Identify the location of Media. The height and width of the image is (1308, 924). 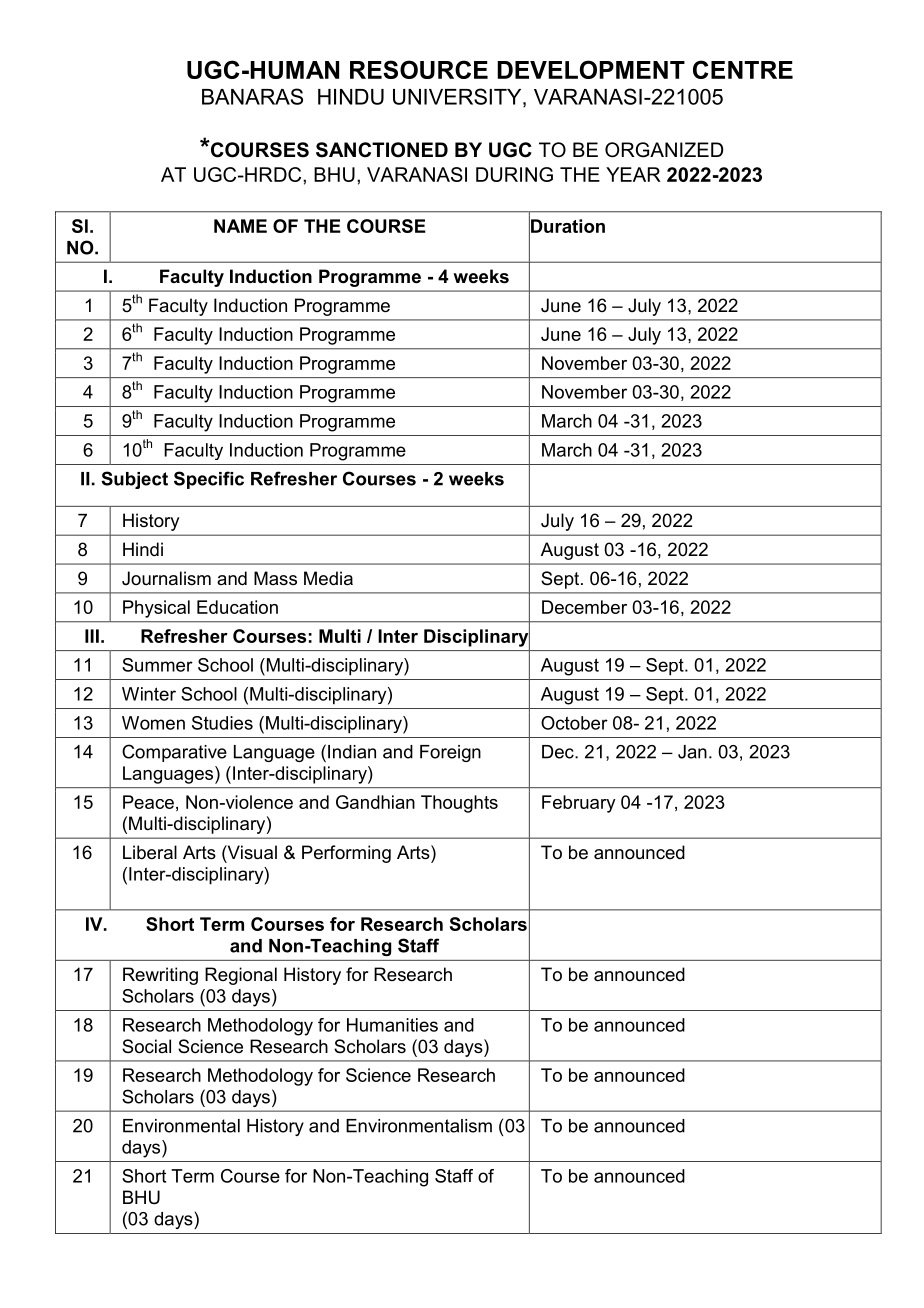
(328, 578).
